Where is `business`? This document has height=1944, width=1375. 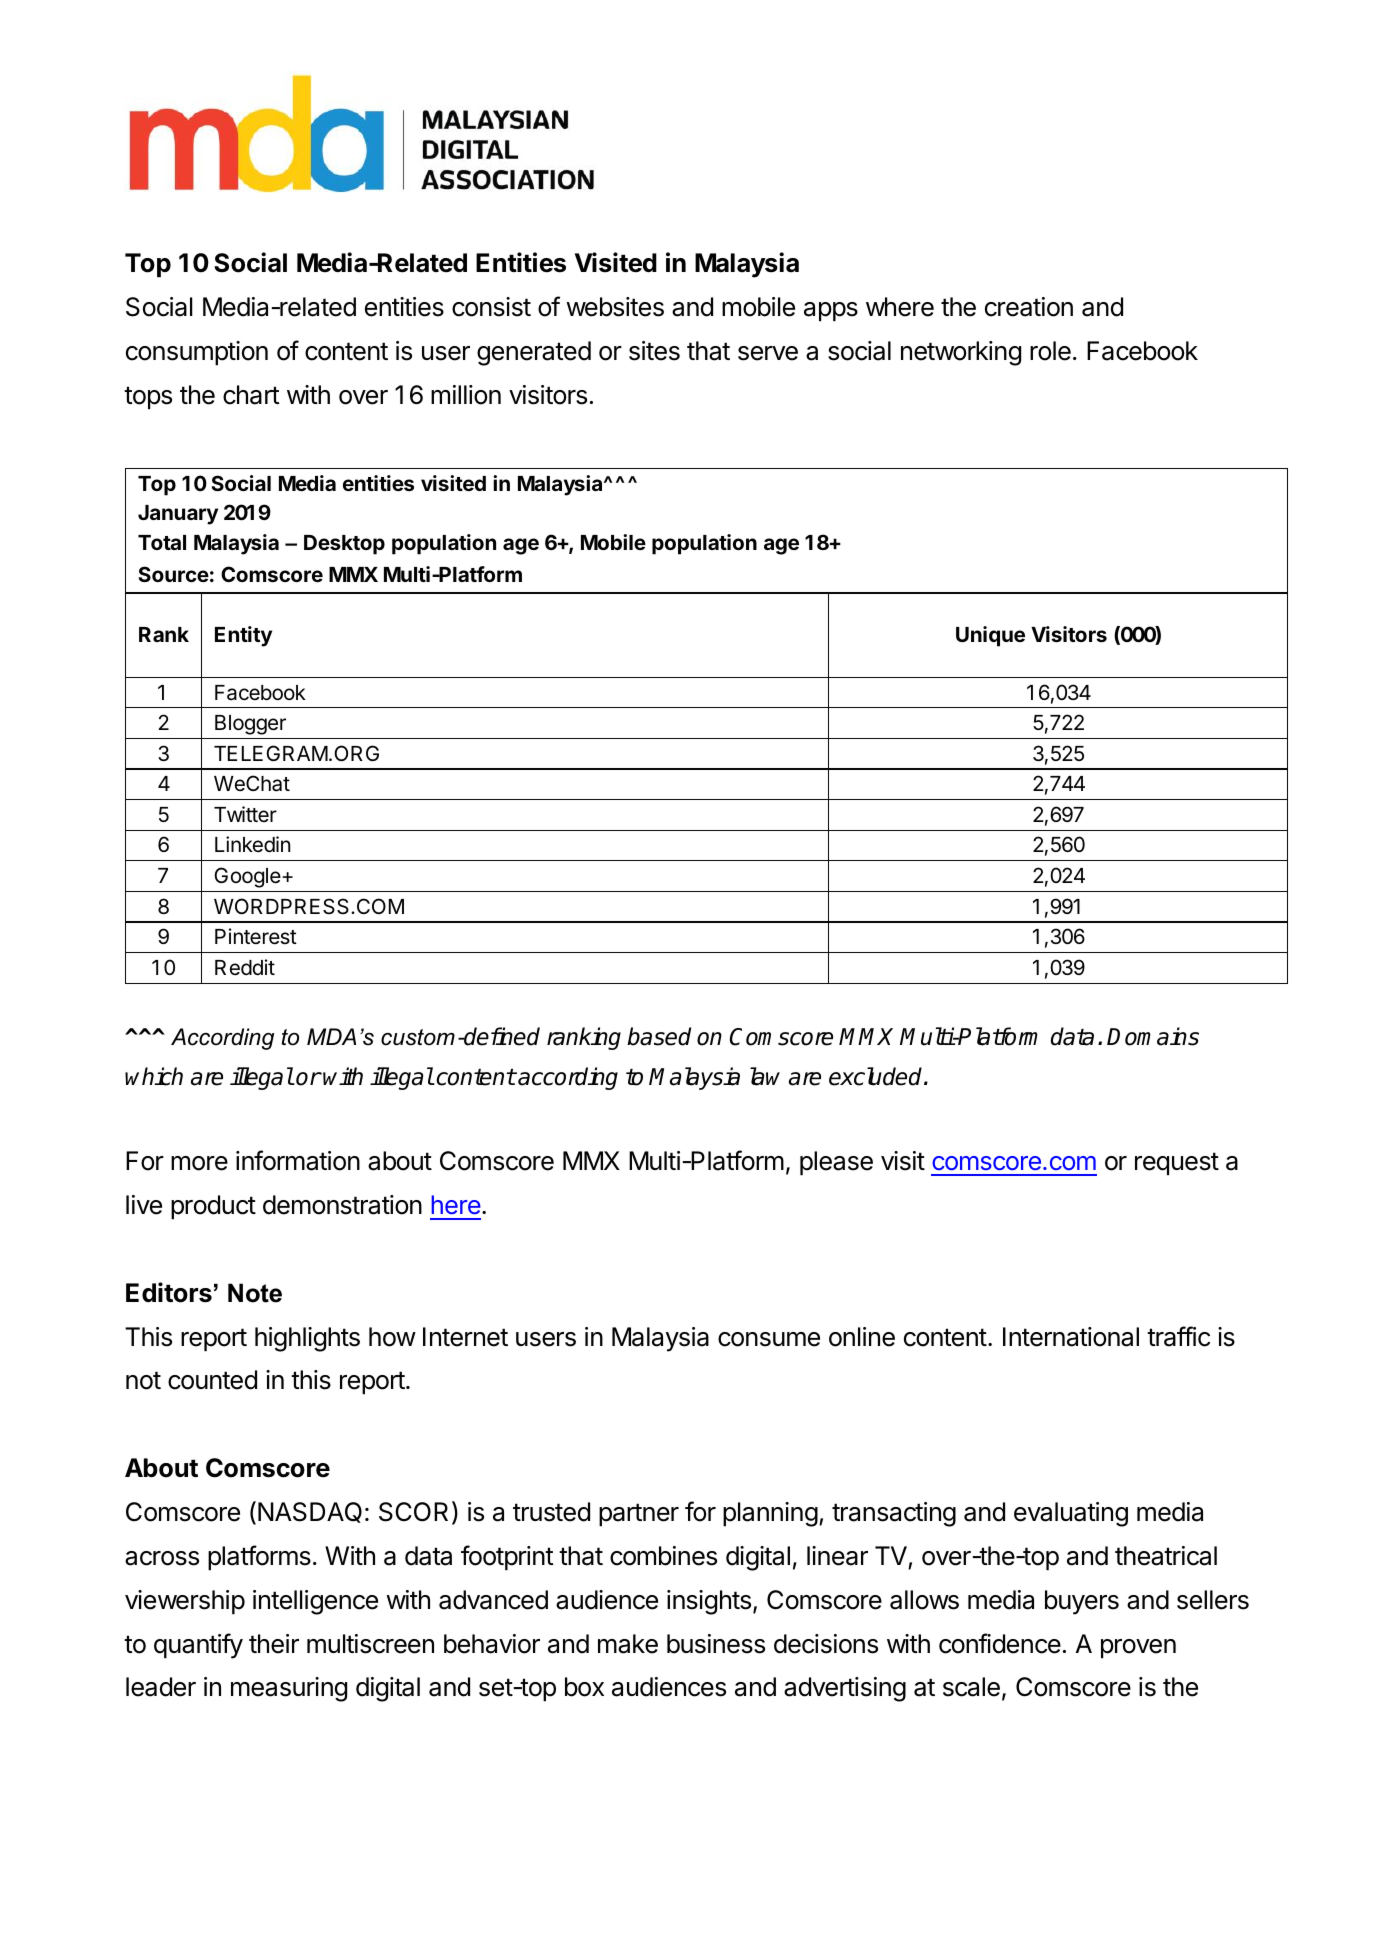 business is located at coordinates (716, 1644).
